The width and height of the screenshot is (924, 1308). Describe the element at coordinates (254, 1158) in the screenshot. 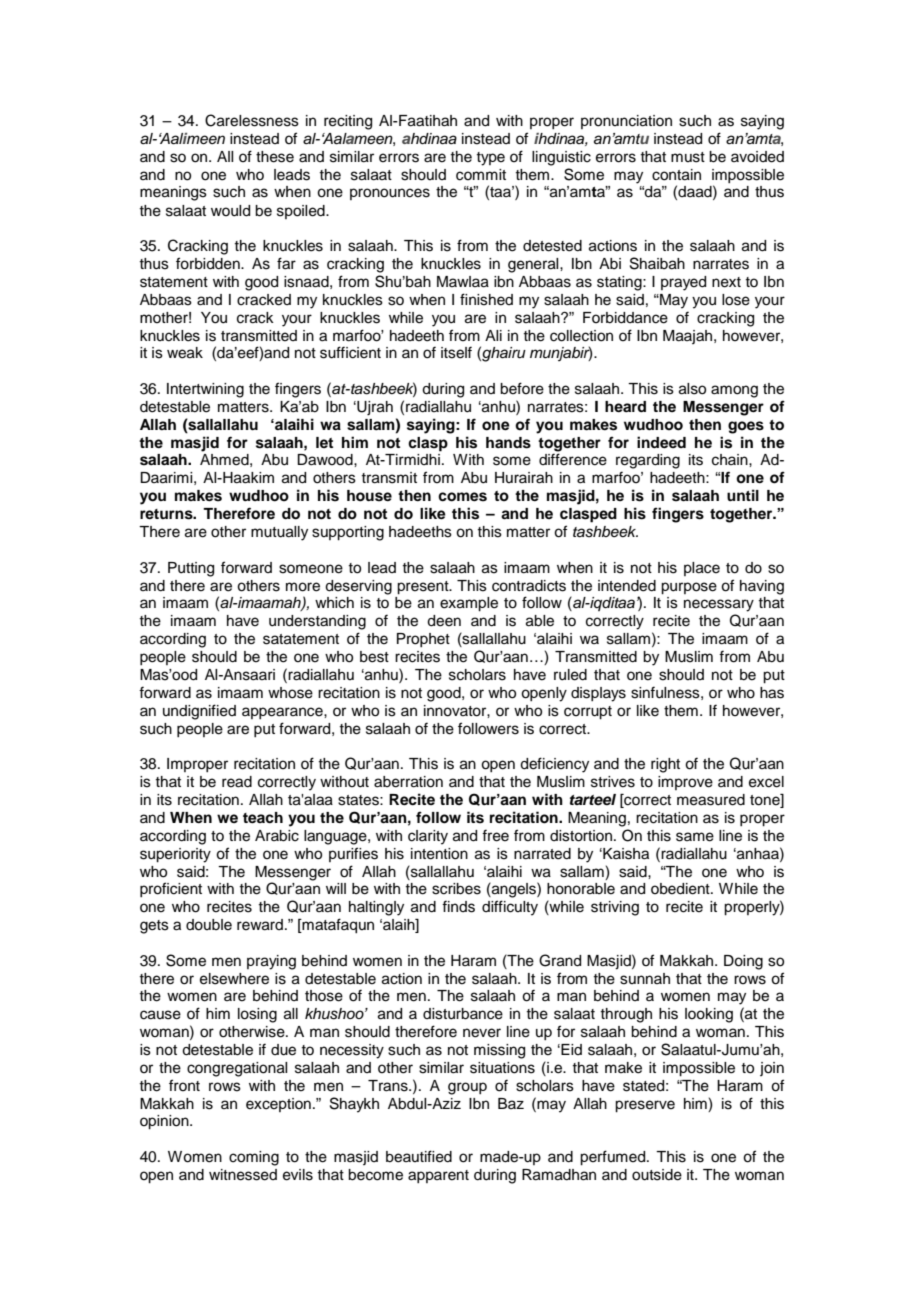

I see `coming` at that location.
